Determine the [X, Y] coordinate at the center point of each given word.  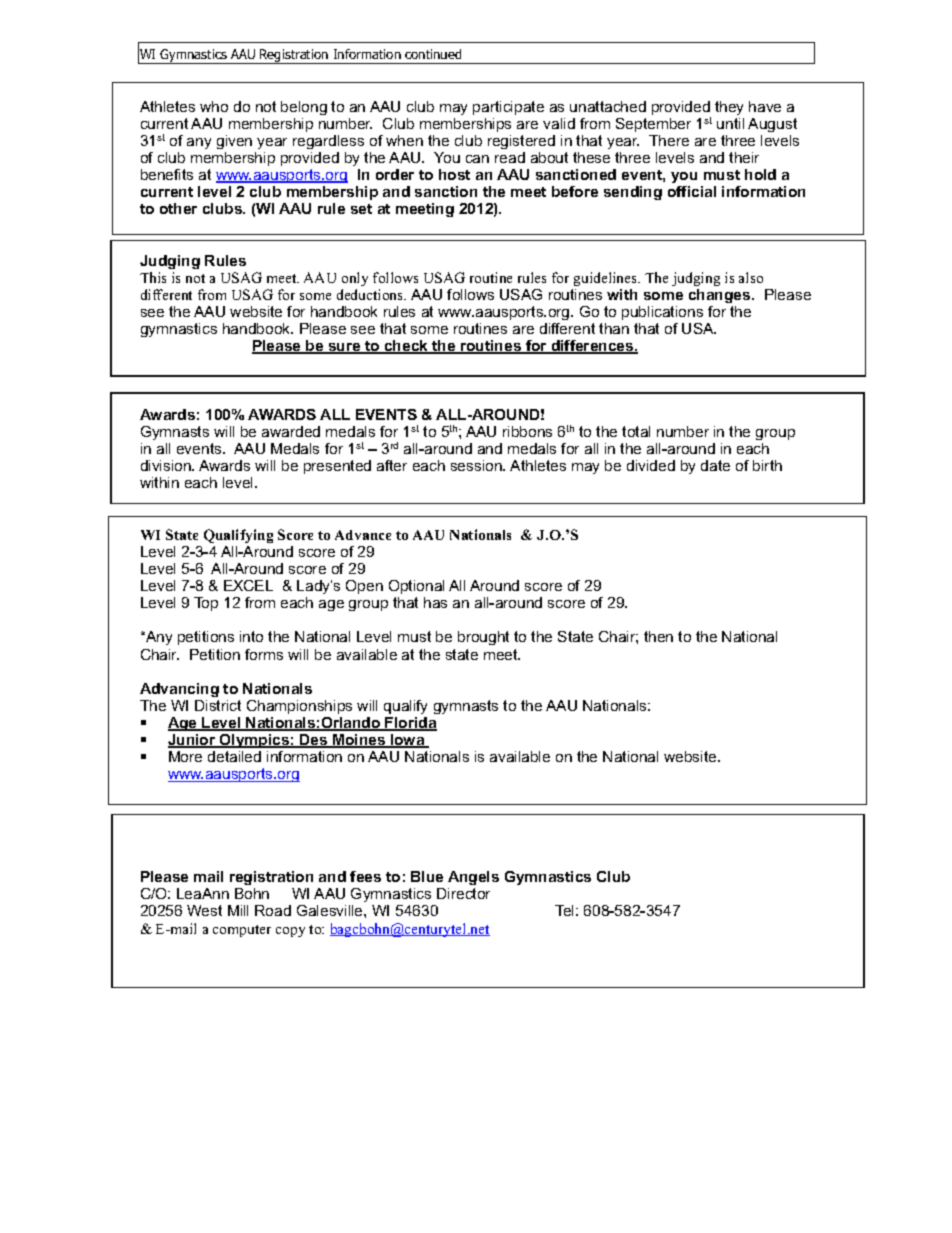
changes [721, 296]
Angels [473, 878]
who [214, 106]
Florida [410, 724]
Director [463, 893]
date [715, 465]
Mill [238, 910]
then [658, 636]
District [218, 705]
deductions [371, 294]
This [153, 277]
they [729, 108]
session [477, 465]
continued [433, 54]
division [167, 465]
